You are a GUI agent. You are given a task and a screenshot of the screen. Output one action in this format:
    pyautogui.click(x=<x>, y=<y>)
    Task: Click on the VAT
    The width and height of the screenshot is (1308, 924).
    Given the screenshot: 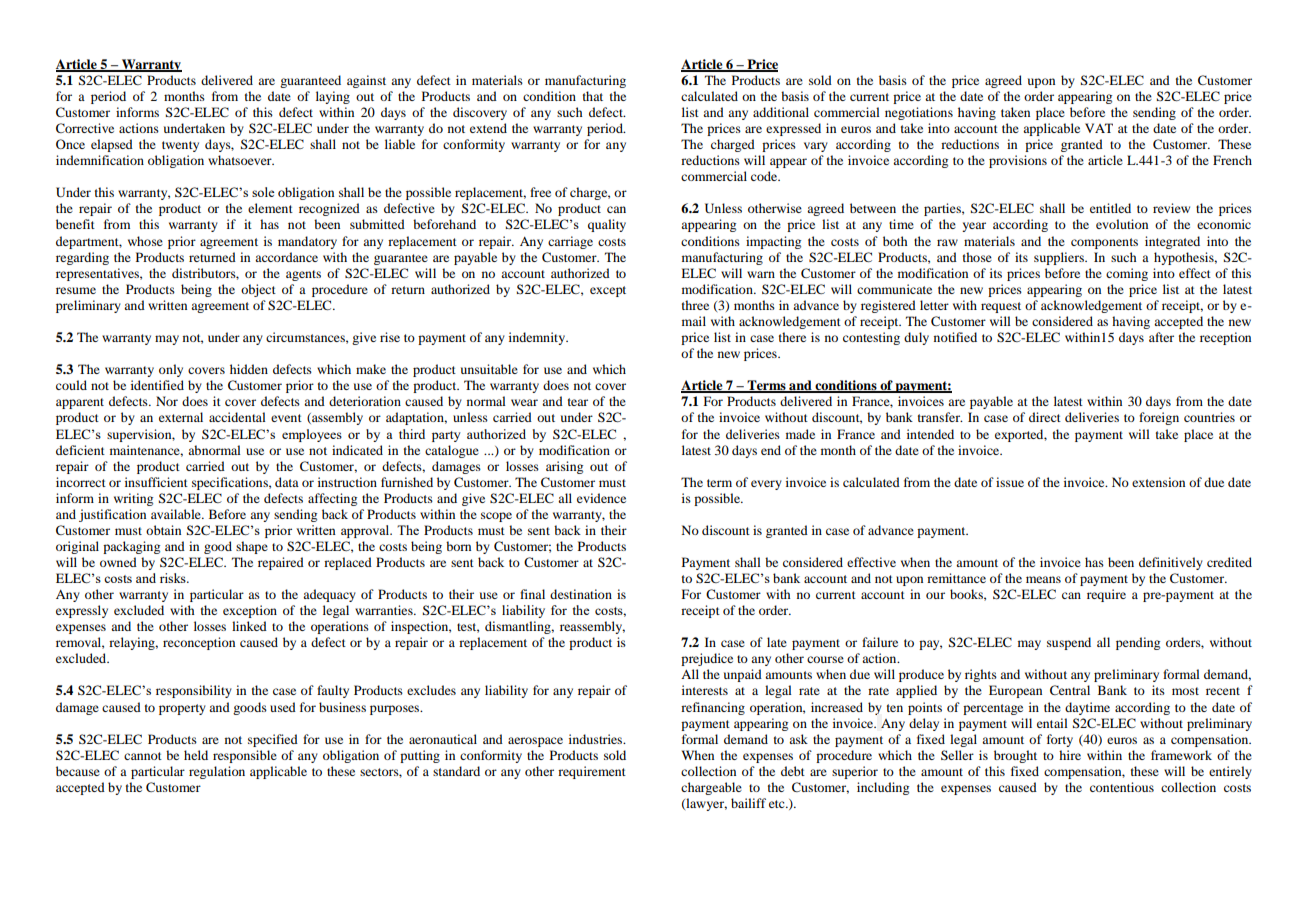 What is the action you would take?
    pyautogui.click(x=1099, y=128)
